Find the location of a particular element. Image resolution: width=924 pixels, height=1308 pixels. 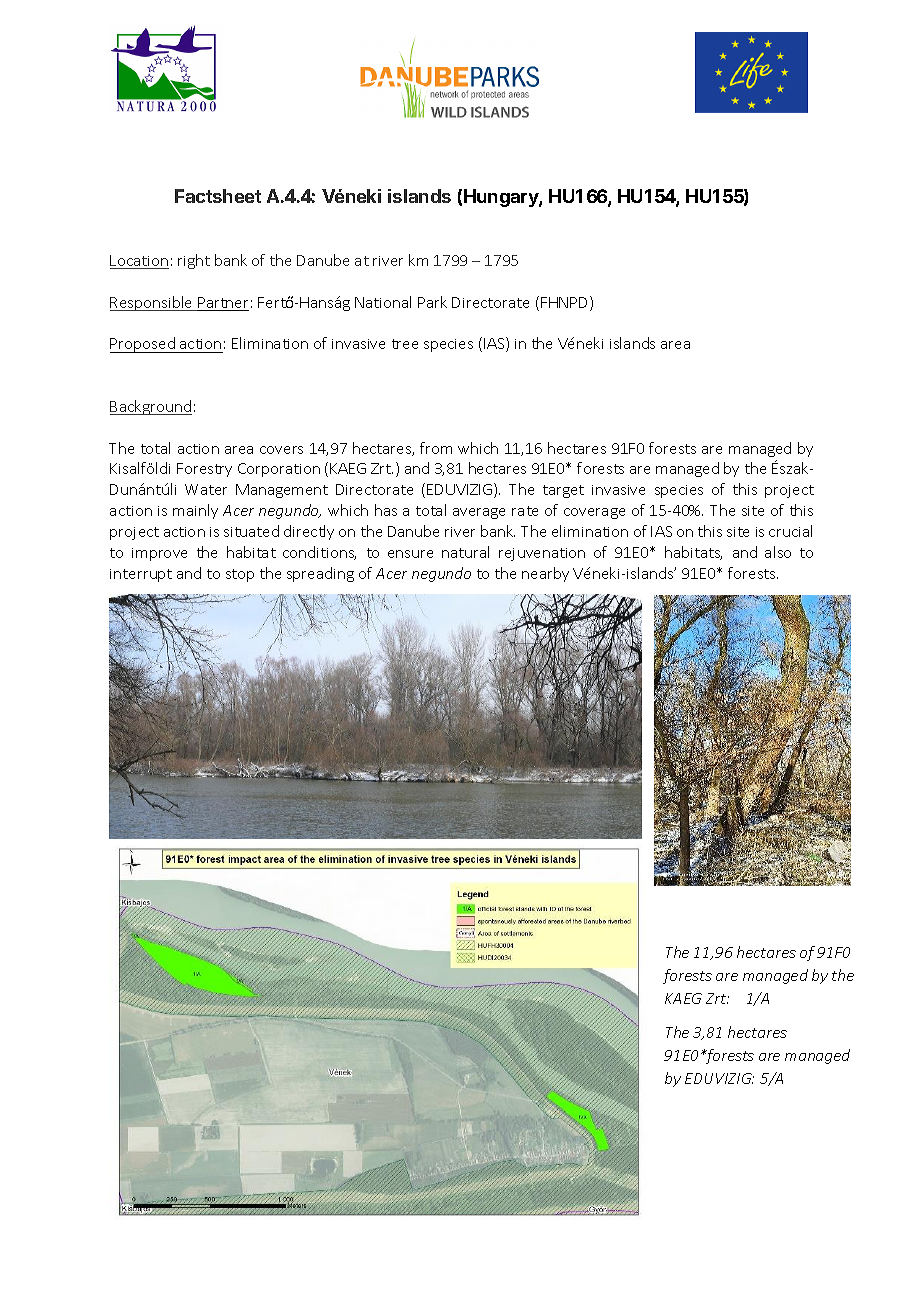

tree is located at coordinates (405, 344).
